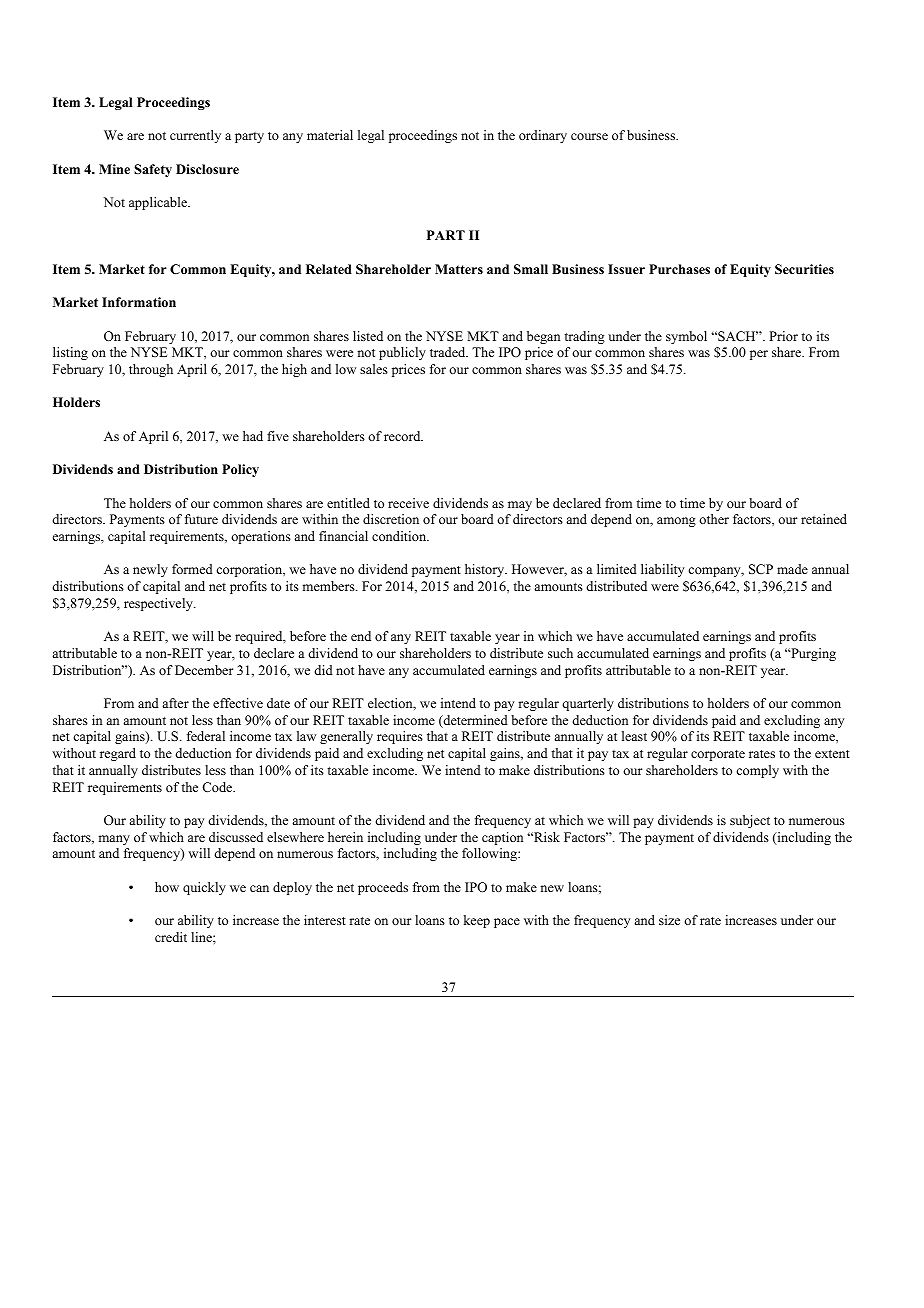 This page has width=924, height=1308. What do you see at coordinates (543, 136) in the page?
I see `ordinary` at bounding box center [543, 136].
